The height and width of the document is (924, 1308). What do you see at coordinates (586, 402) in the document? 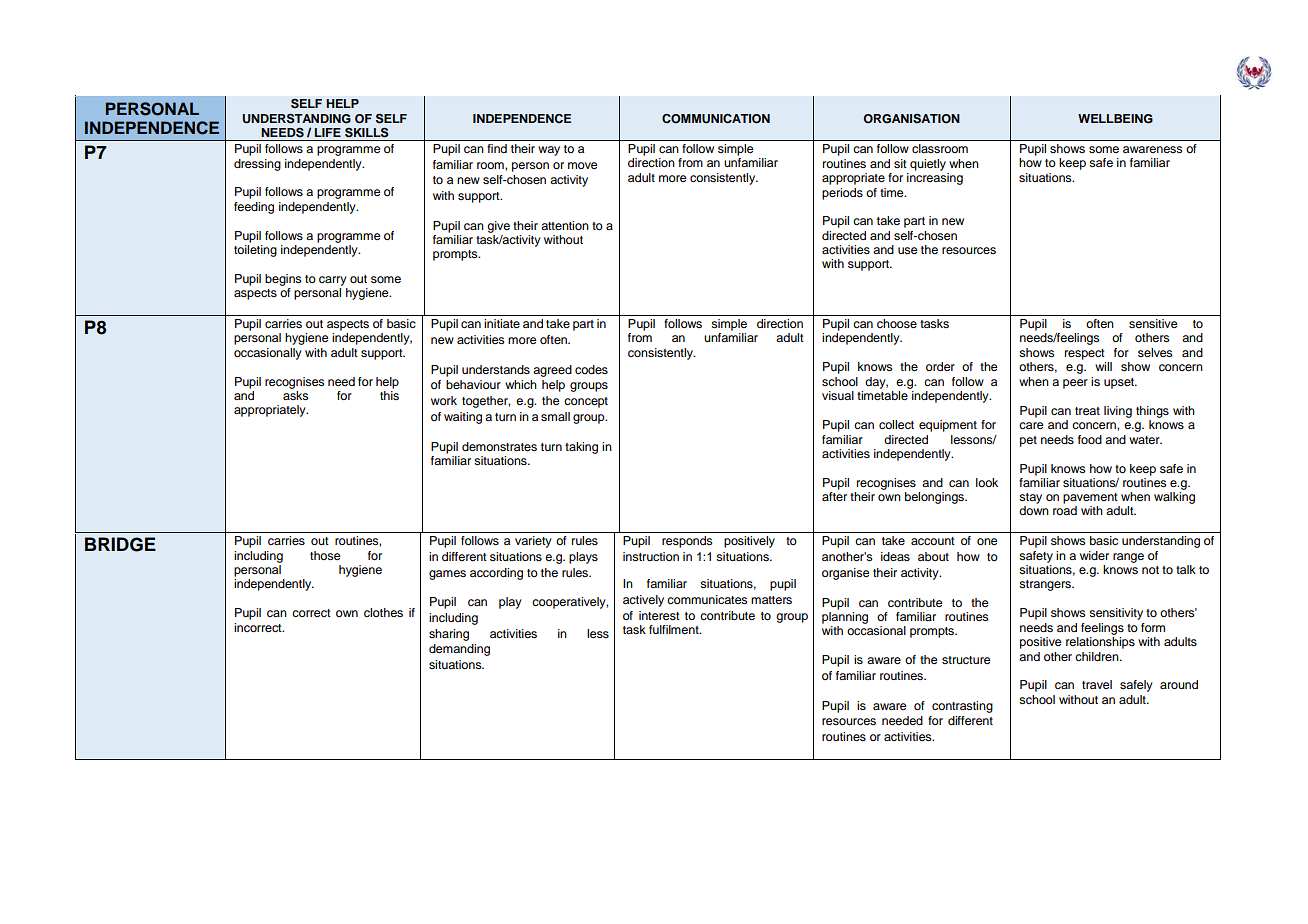
I see `concept` at bounding box center [586, 402].
